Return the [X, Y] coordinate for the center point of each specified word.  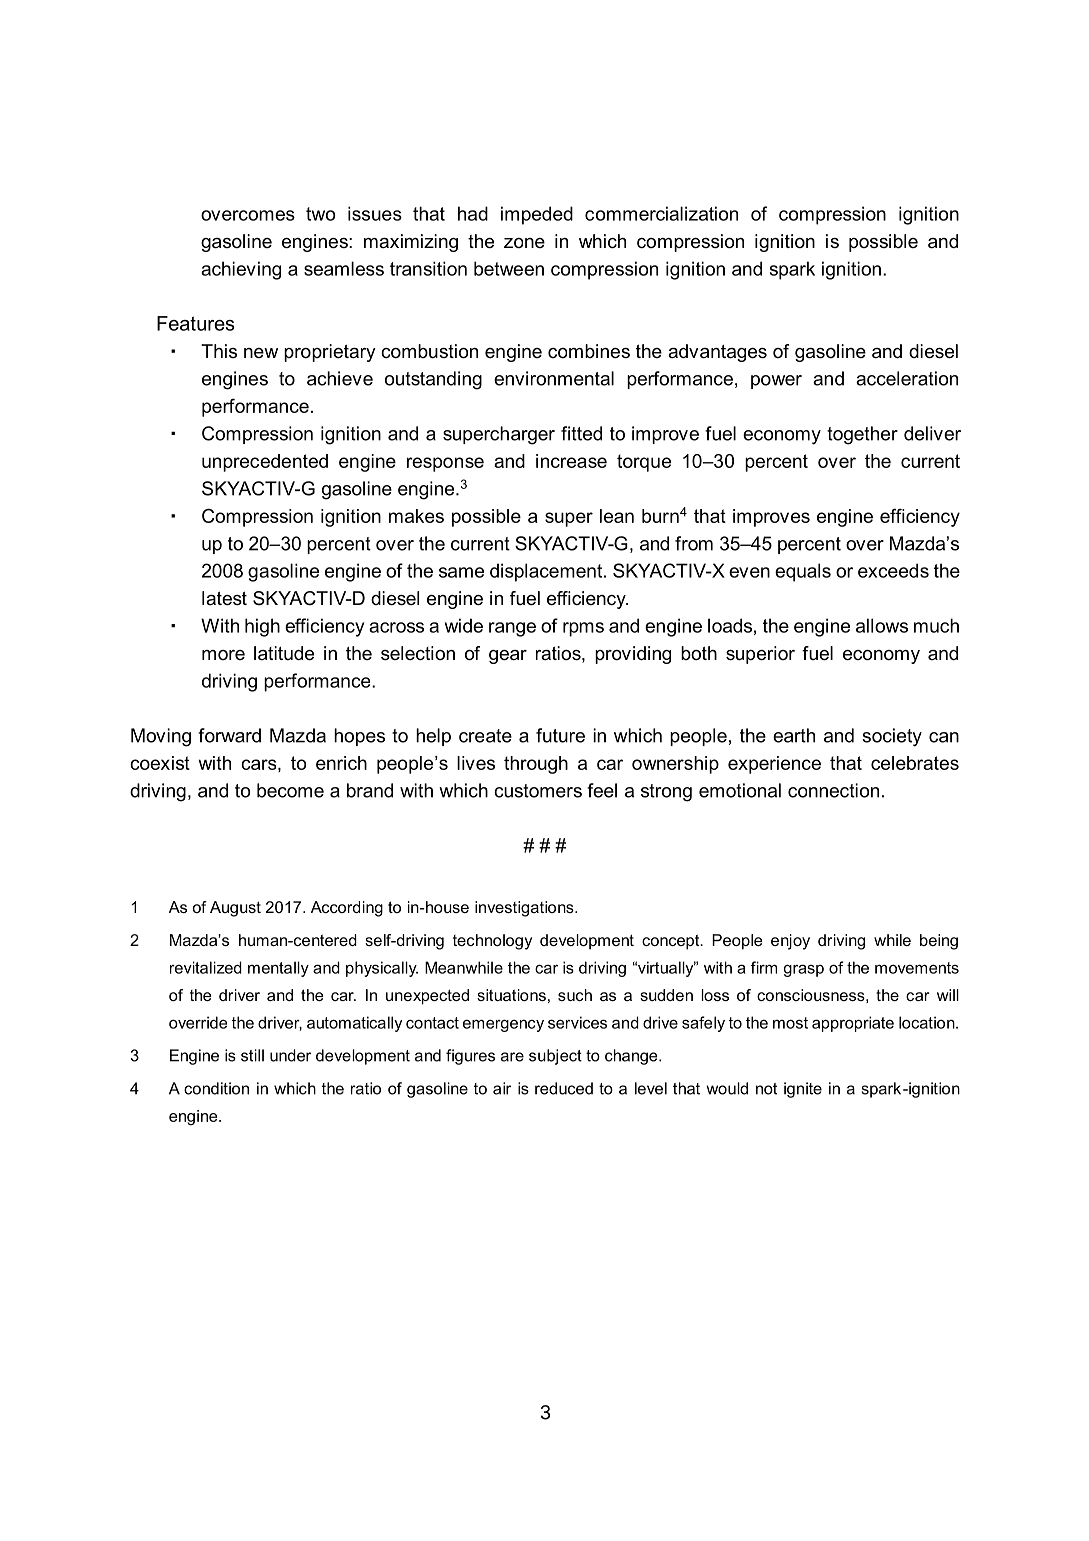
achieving [241, 270]
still [252, 1055]
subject [555, 1057]
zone [524, 243]
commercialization [661, 213]
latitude [284, 653]
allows [882, 625]
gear [508, 657]
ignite [803, 1090]
